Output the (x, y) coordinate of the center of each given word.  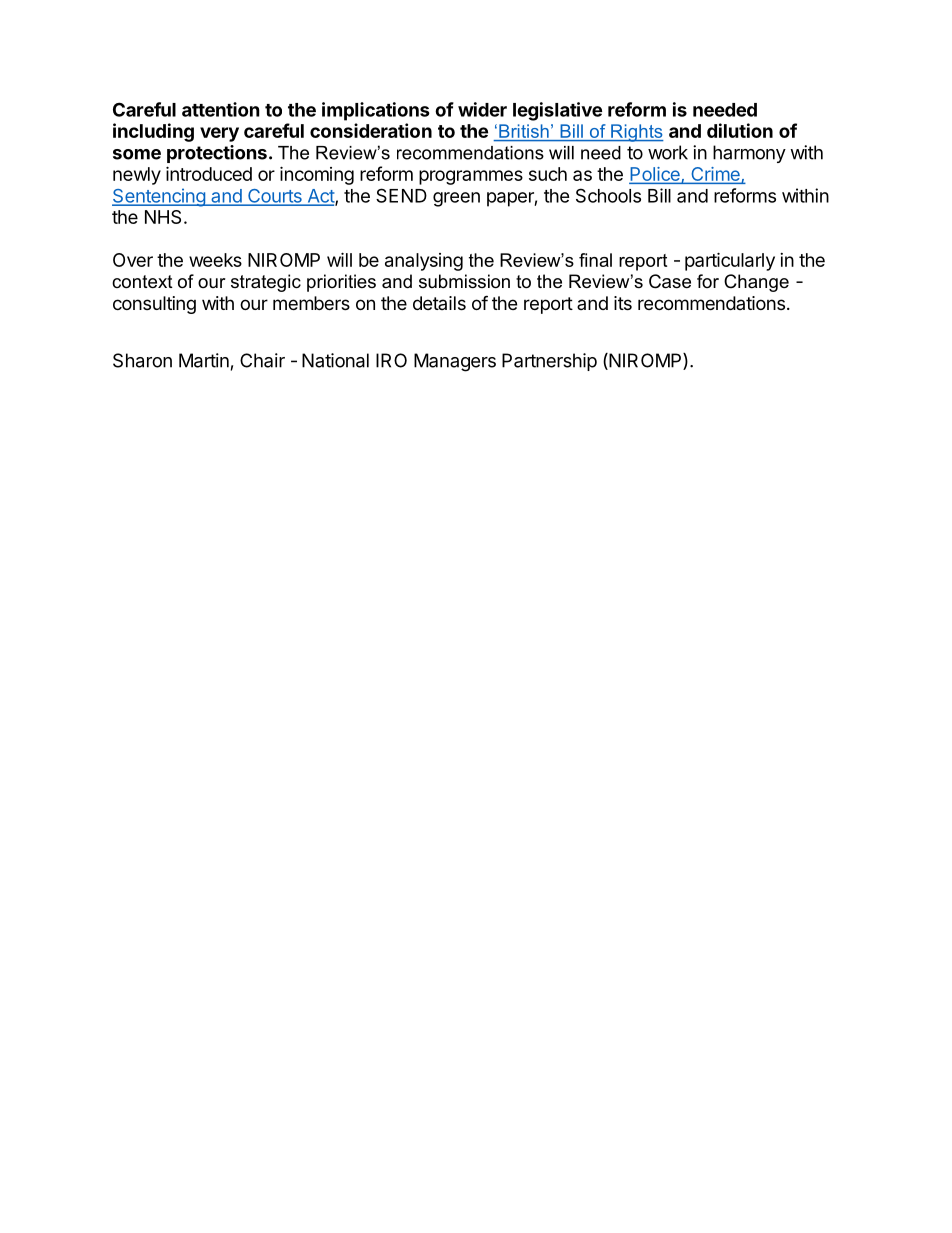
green (456, 199)
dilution (740, 130)
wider (482, 109)
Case (670, 281)
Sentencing (159, 197)
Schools (608, 195)
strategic (266, 283)
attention (221, 109)
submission (464, 281)
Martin (204, 360)
